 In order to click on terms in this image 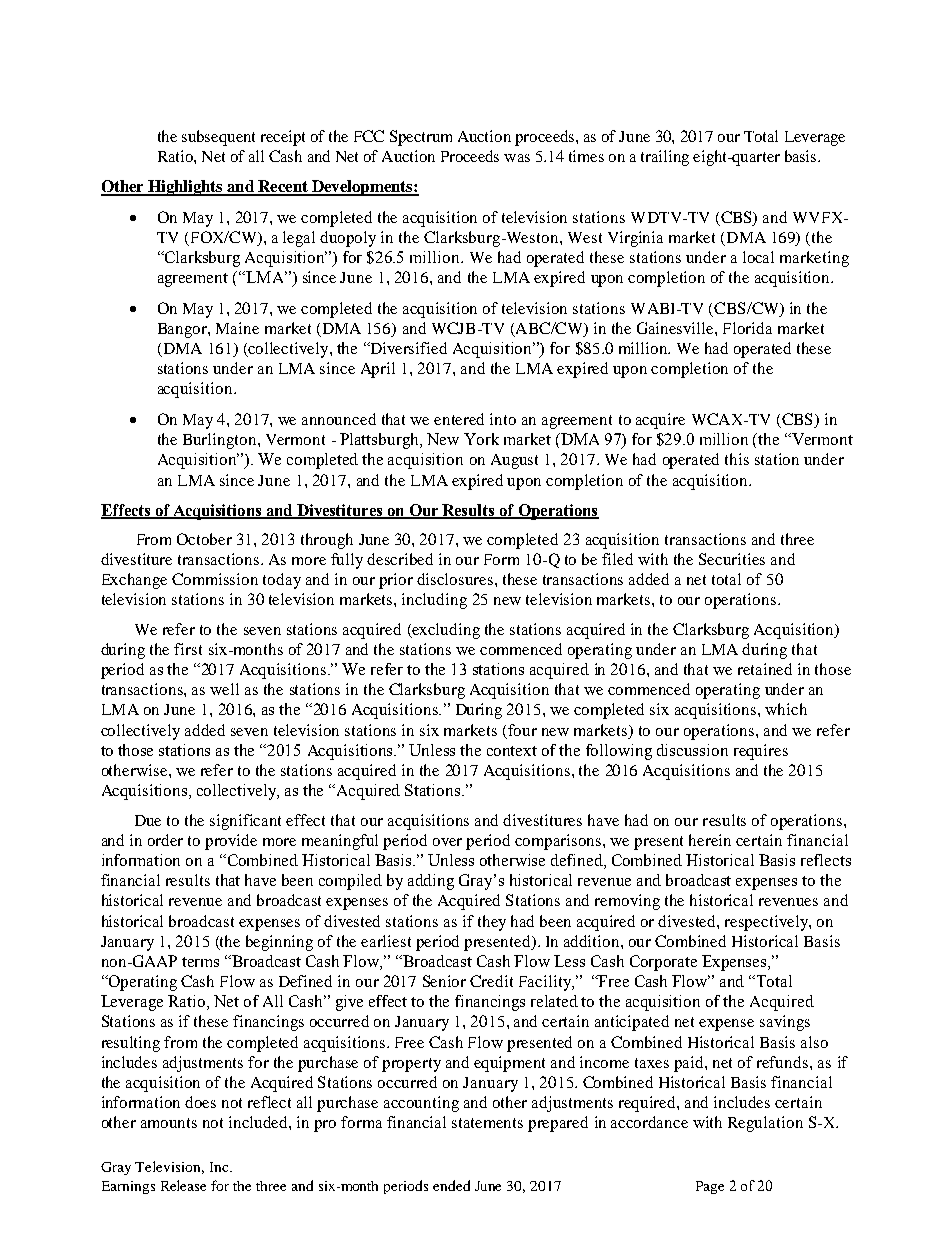, I will do `click(200, 962)`.
